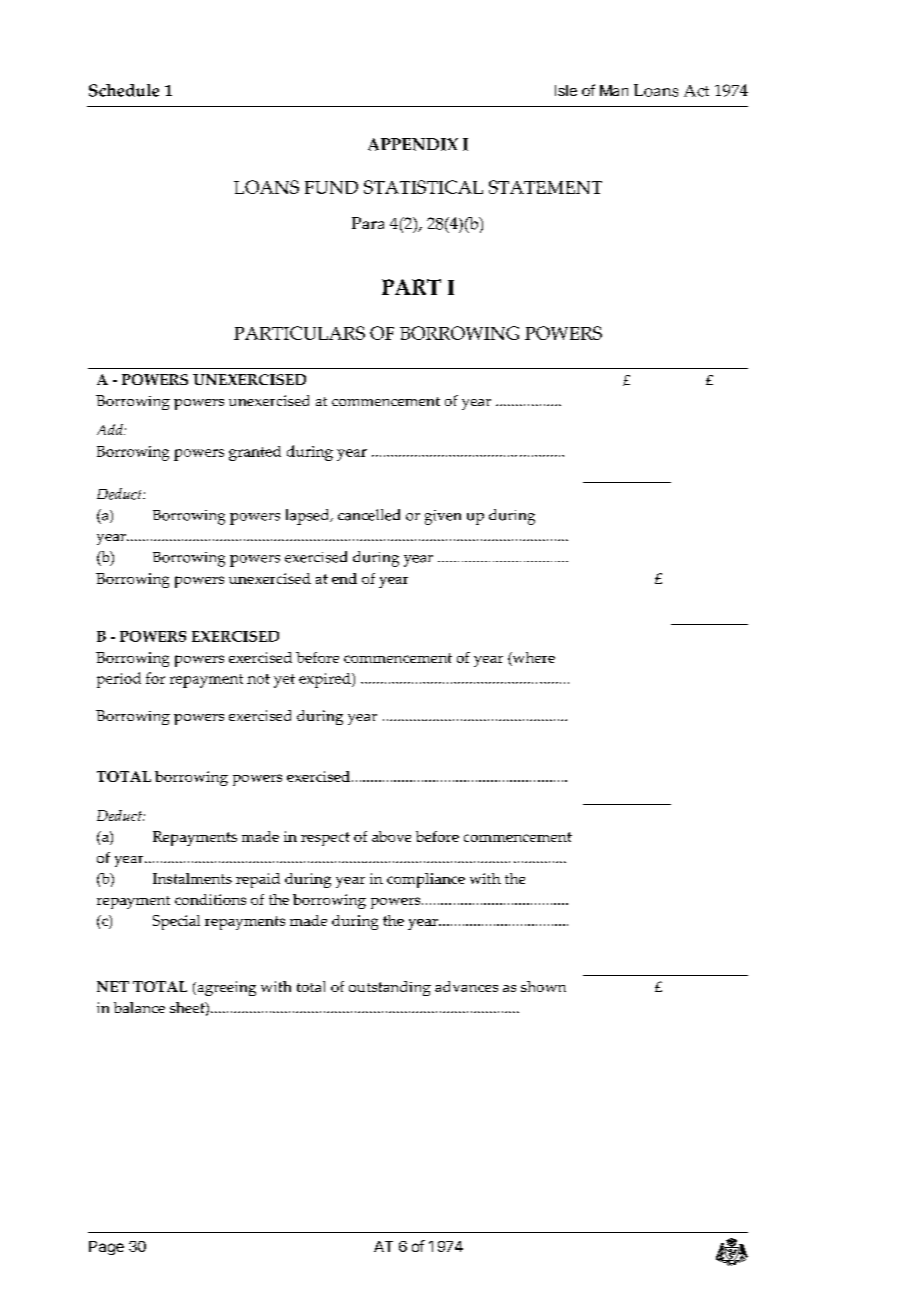 The image size is (924, 1308). Describe the element at coordinates (413, 144) in the screenshot. I see `APPENDIX` at that location.
